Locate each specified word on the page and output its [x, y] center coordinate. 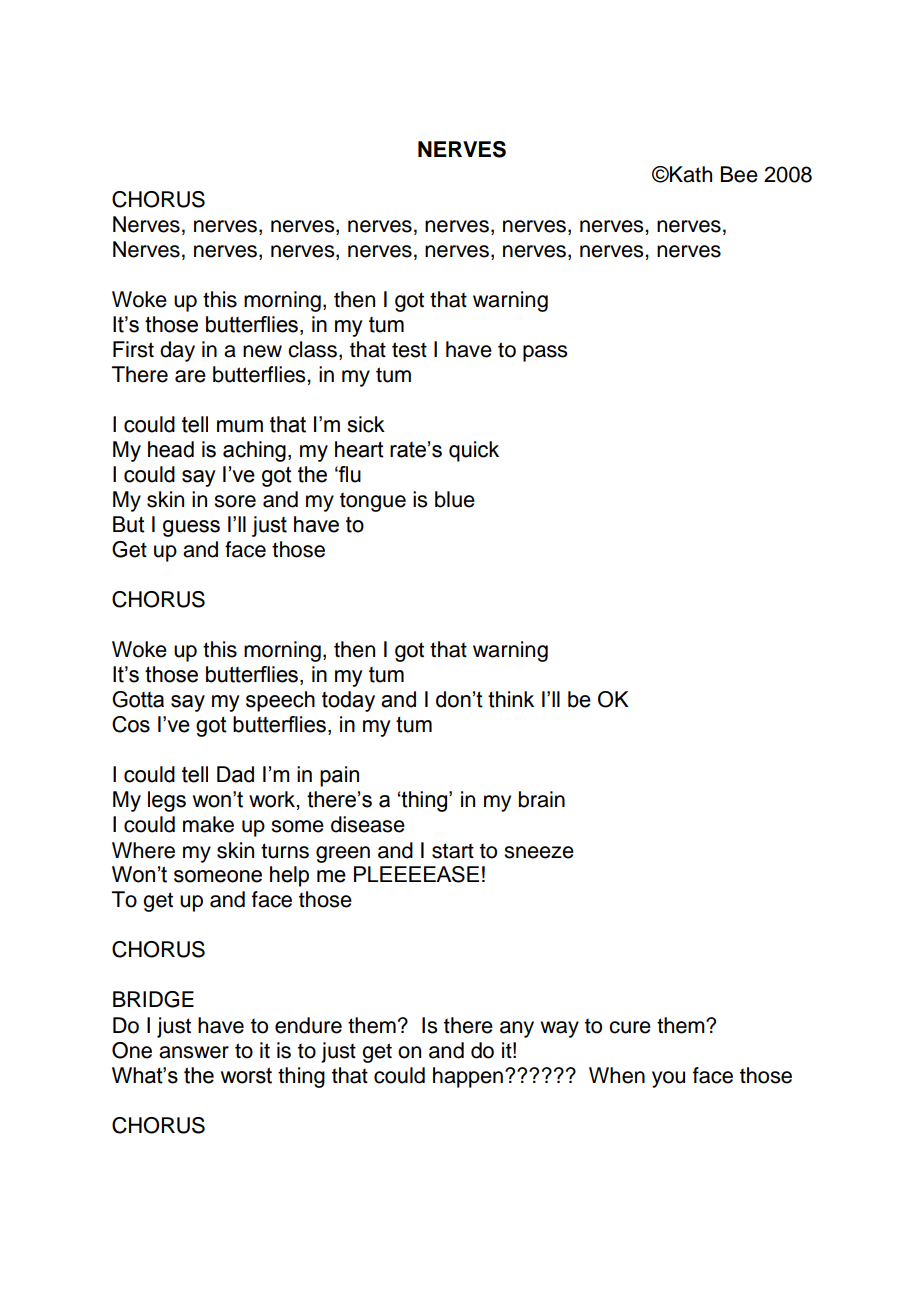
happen [468, 1077]
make [208, 824]
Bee [739, 174]
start [453, 851]
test [409, 350]
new [262, 351]
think [511, 699]
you [668, 1079]
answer [194, 1052]
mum [240, 426]
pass [545, 353]
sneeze [539, 852]
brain [542, 799]
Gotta [138, 699]
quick [474, 451]
